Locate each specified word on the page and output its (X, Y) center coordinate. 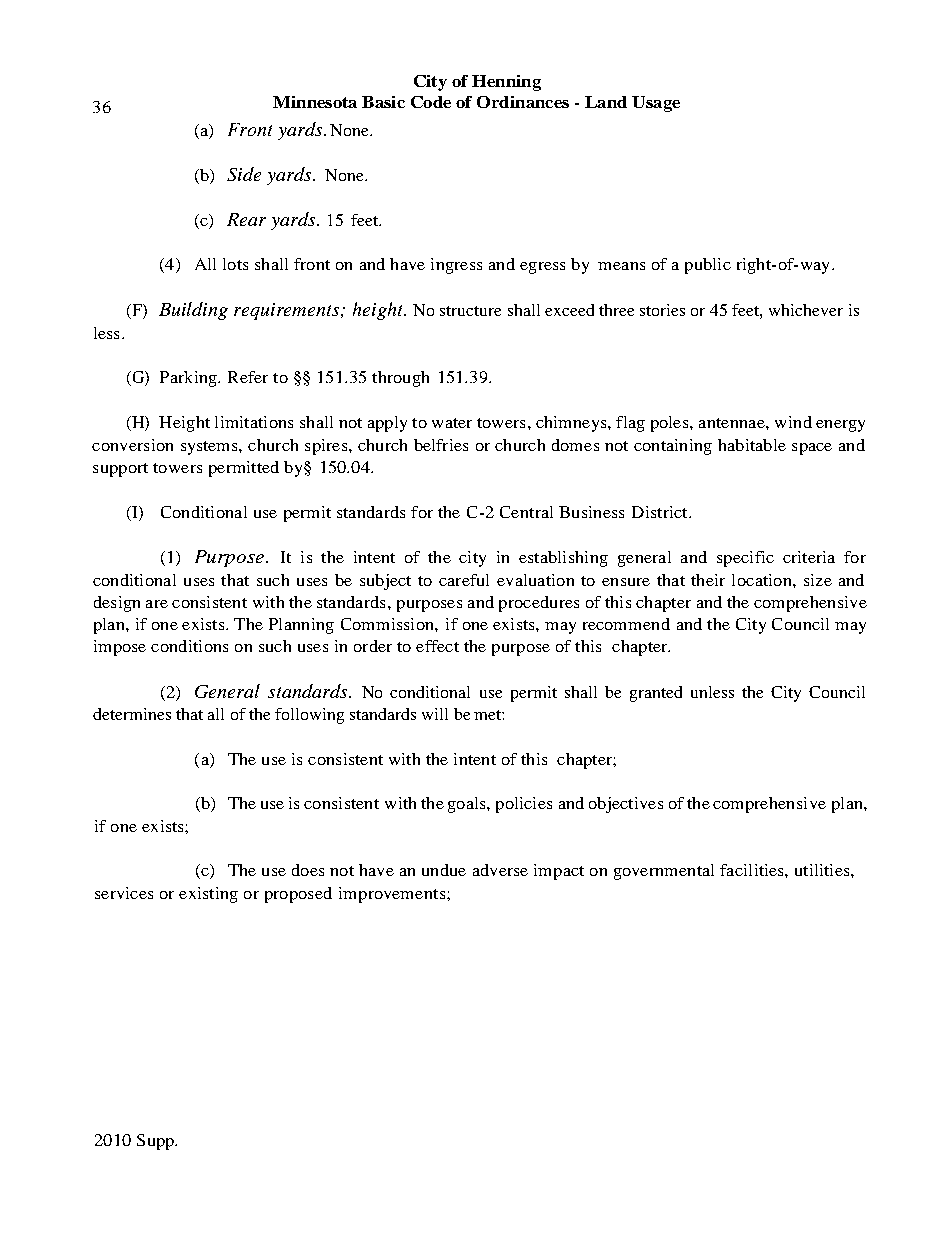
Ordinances (523, 102)
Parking (189, 379)
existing (208, 895)
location (763, 580)
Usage (656, 104)
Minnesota (315, 102)
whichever (806, 310)
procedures (539, 604)
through (400, 379)
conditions (189, 646)
